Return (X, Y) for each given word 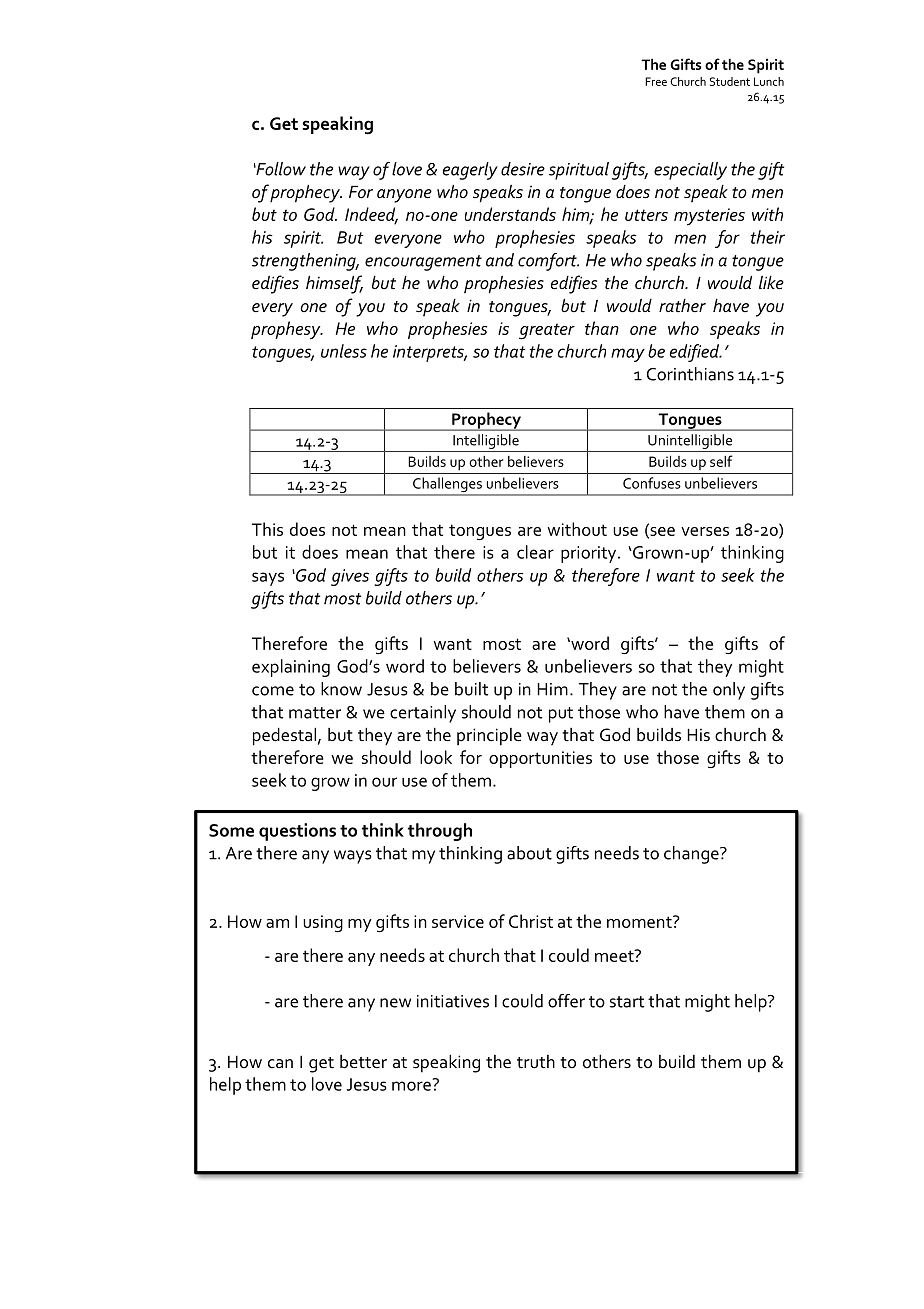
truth (536, 1062)
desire (523, 169)
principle (489, 737)
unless (344, 351)
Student (730, 81)
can (280, 1064)
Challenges (447, 486)
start (627, 1002)
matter (315, 713)
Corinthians (690, 374)
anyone (404, 196)
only (729, 691)
